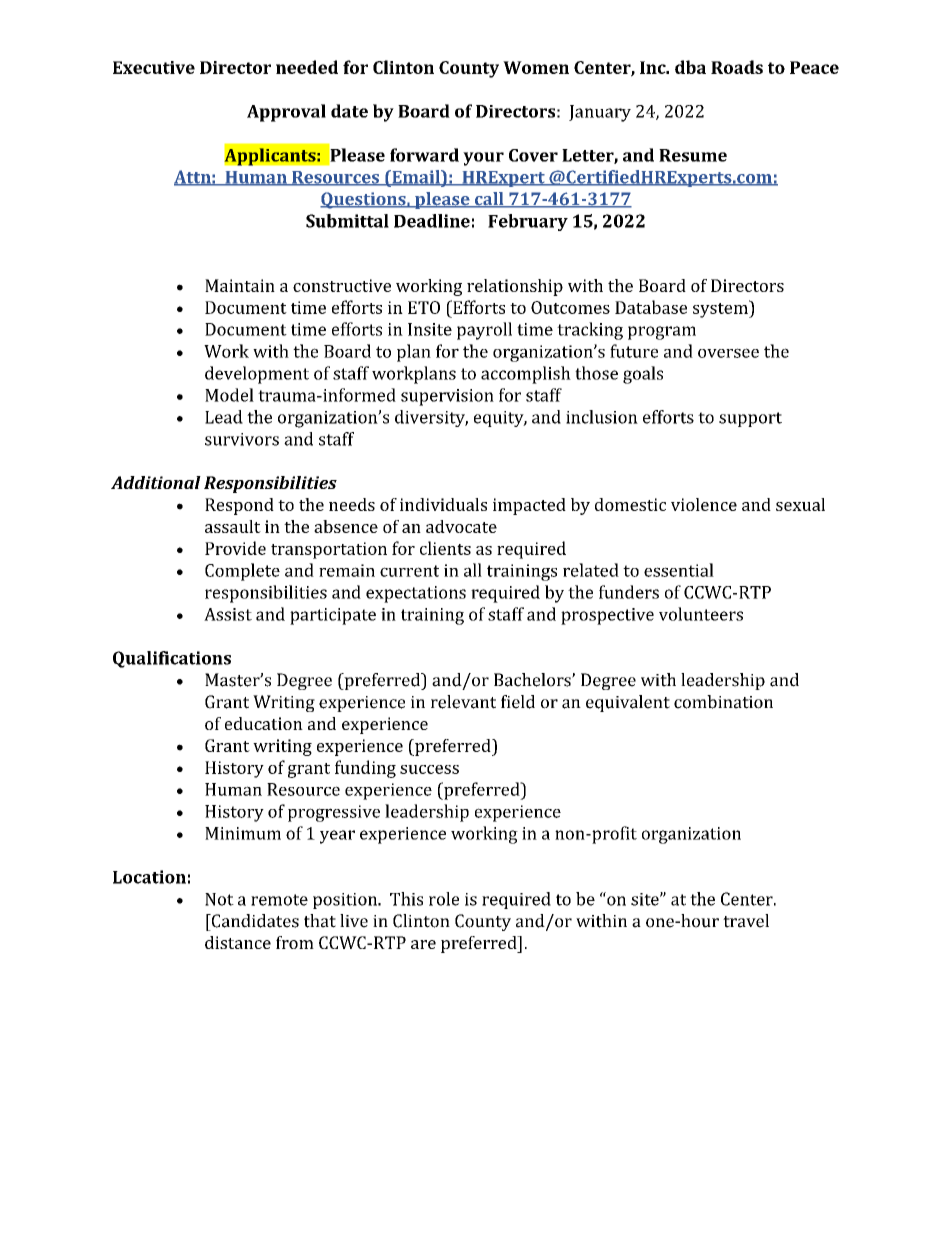  I want to click on Assist, so click(228, 614).
